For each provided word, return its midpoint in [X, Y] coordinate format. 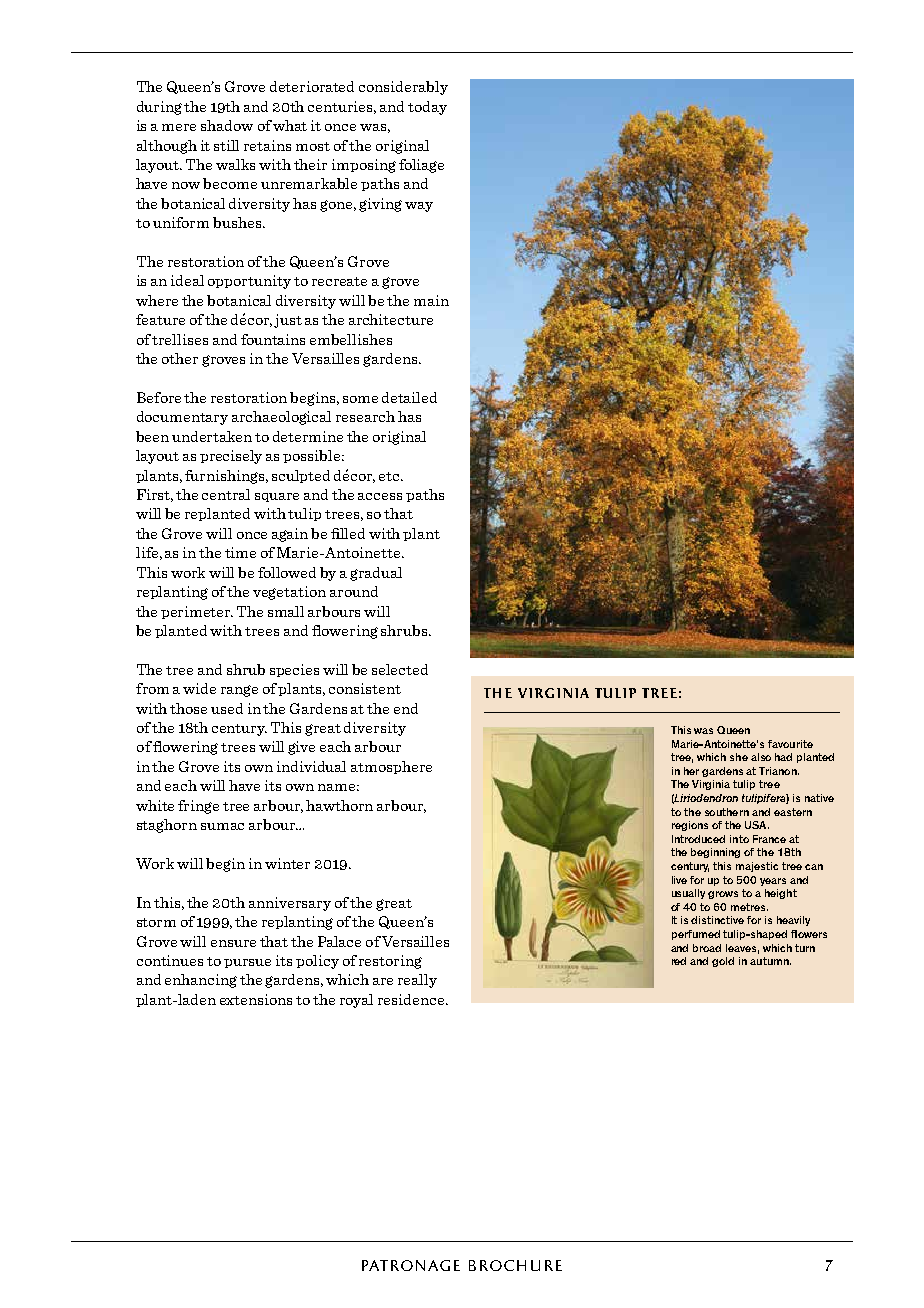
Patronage [411, 1265]
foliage [421, 166]
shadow [227, 125]
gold [723, 962]
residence [412, 999]
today [427, 108]
